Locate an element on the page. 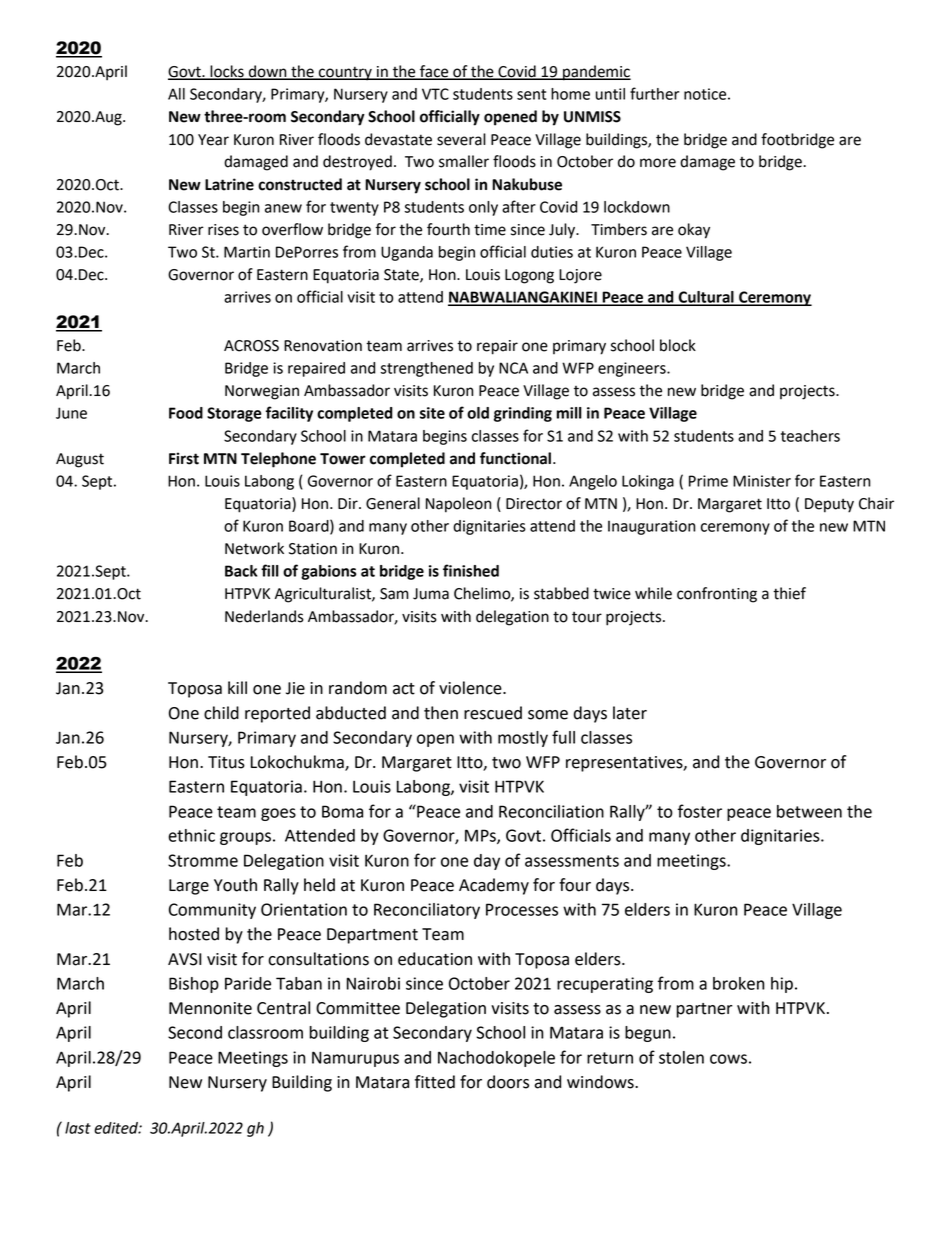 Image resolution: width=952 pixels, height=1233 pixels. further is located at coordinates (654, 93).
